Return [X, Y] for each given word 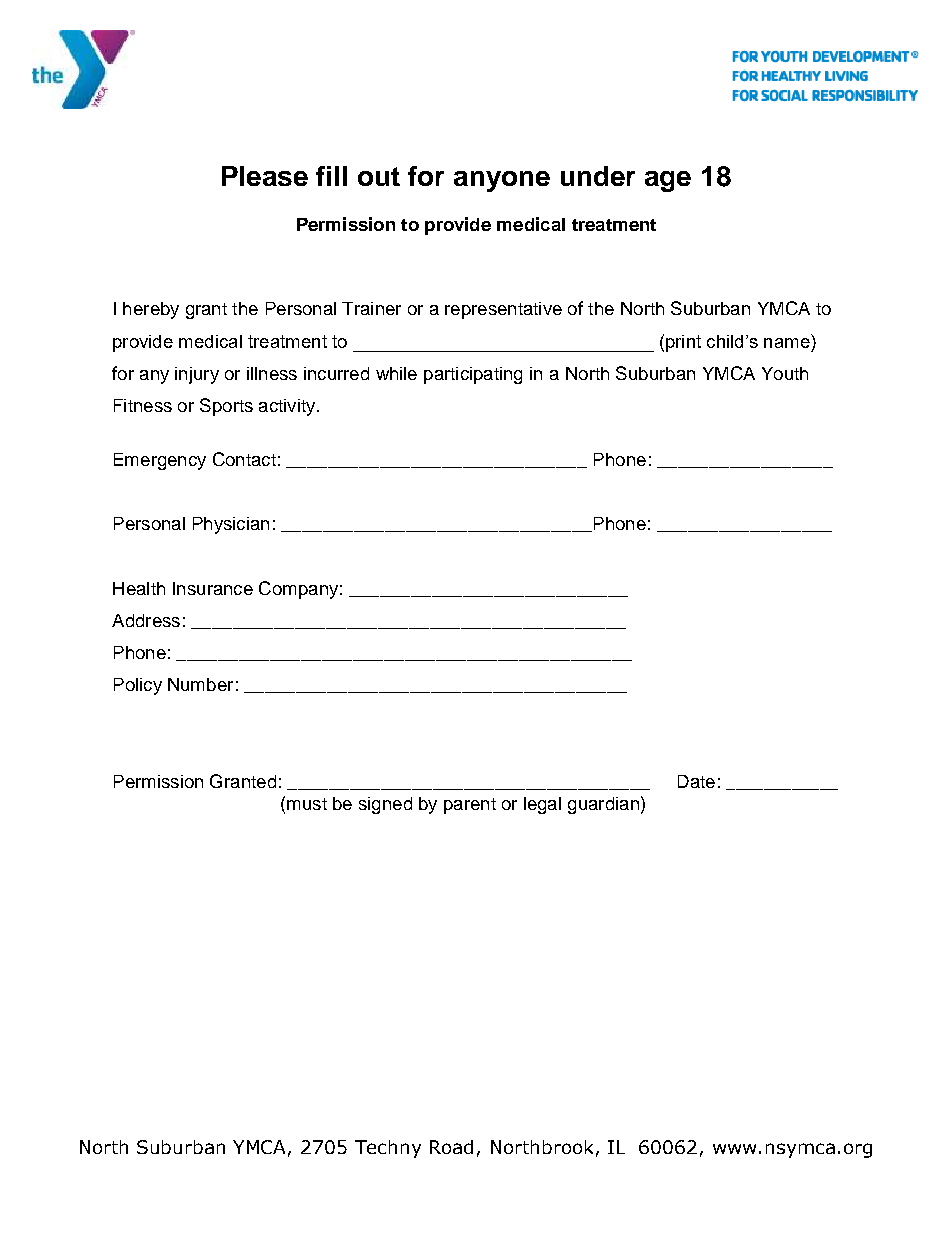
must [307, 804]
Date [696, 781]
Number [200, 684]
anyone [502, 181]
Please [265, 176]
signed [385, 805]
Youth [785, 373]
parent [470, 806]
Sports [226, 407]
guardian [603, 805]
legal [542, 805]
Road [451, 1147]
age [668, 181]
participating [473, 375]
